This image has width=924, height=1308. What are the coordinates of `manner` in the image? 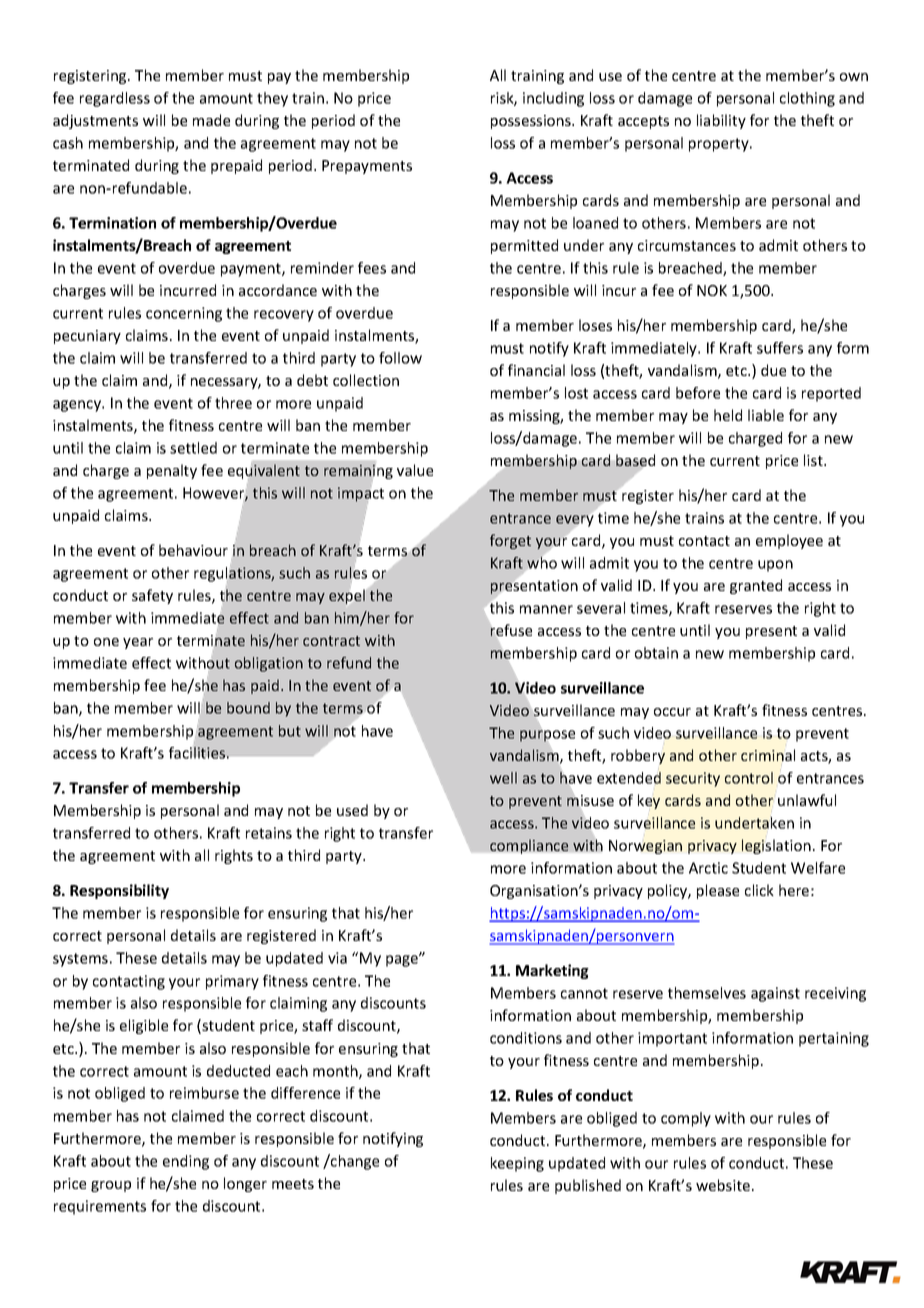 It's located at (546, 609).
